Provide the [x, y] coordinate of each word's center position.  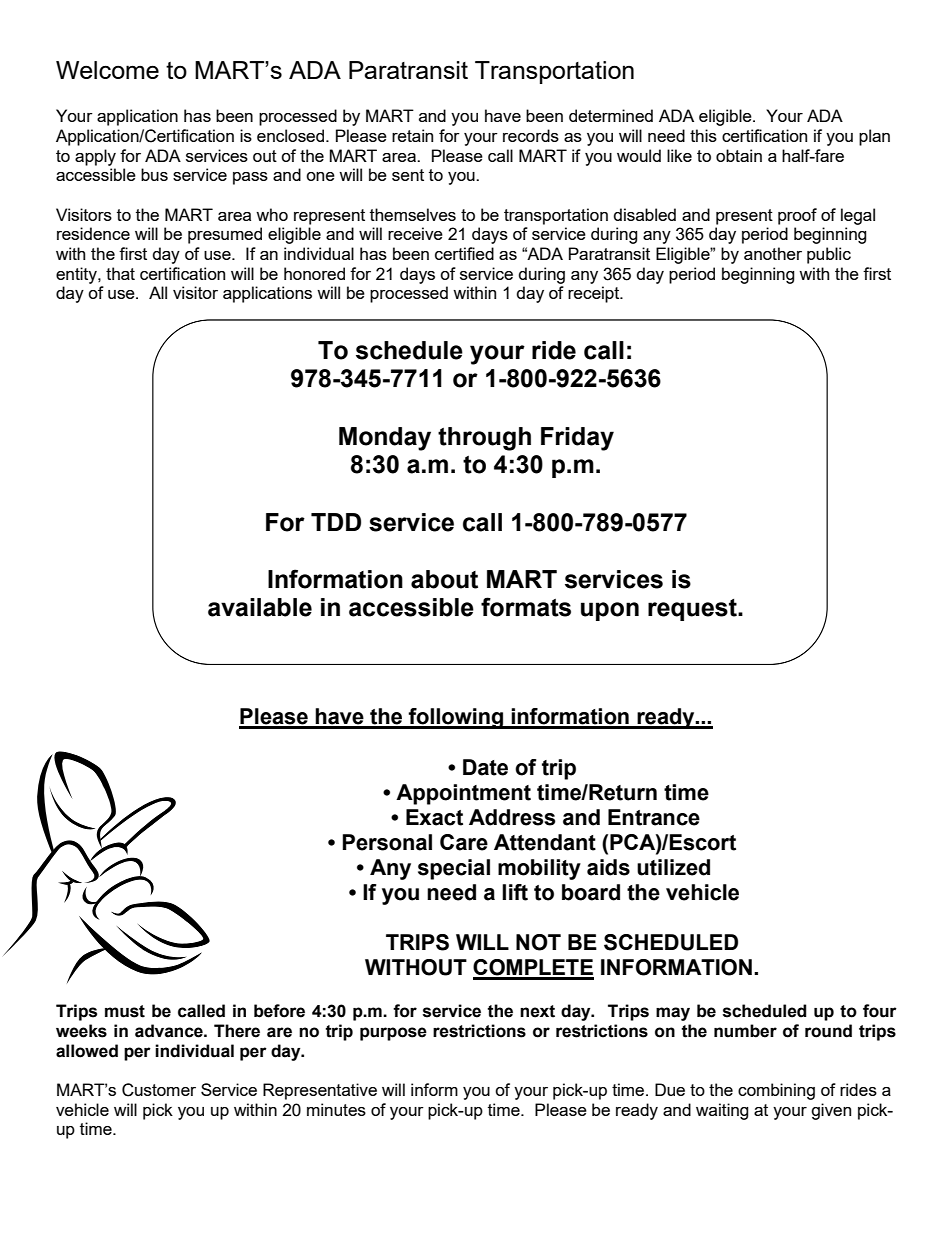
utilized [673, 867]
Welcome [107, 70]
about [444, 579]
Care [464, 842]
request [693, 610]
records [531, 135]
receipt [595, 294]
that [120, 273]
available [260, 607]
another [773, 253]
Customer [159, 1090]
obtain [739, 155]
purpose [393, 1034]
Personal [387, 842]
